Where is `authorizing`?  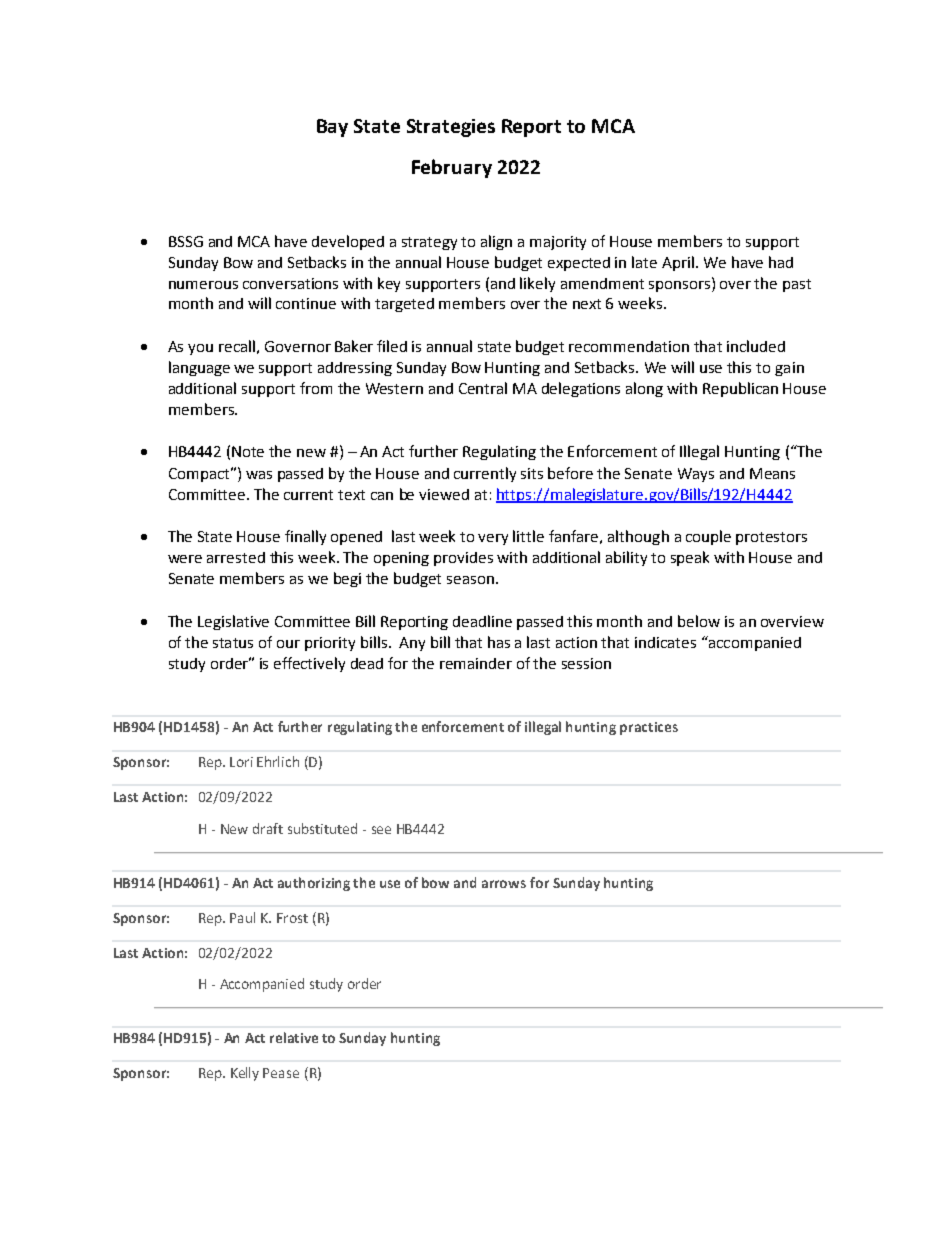
authorizing is located at coordinates (314, 884).
